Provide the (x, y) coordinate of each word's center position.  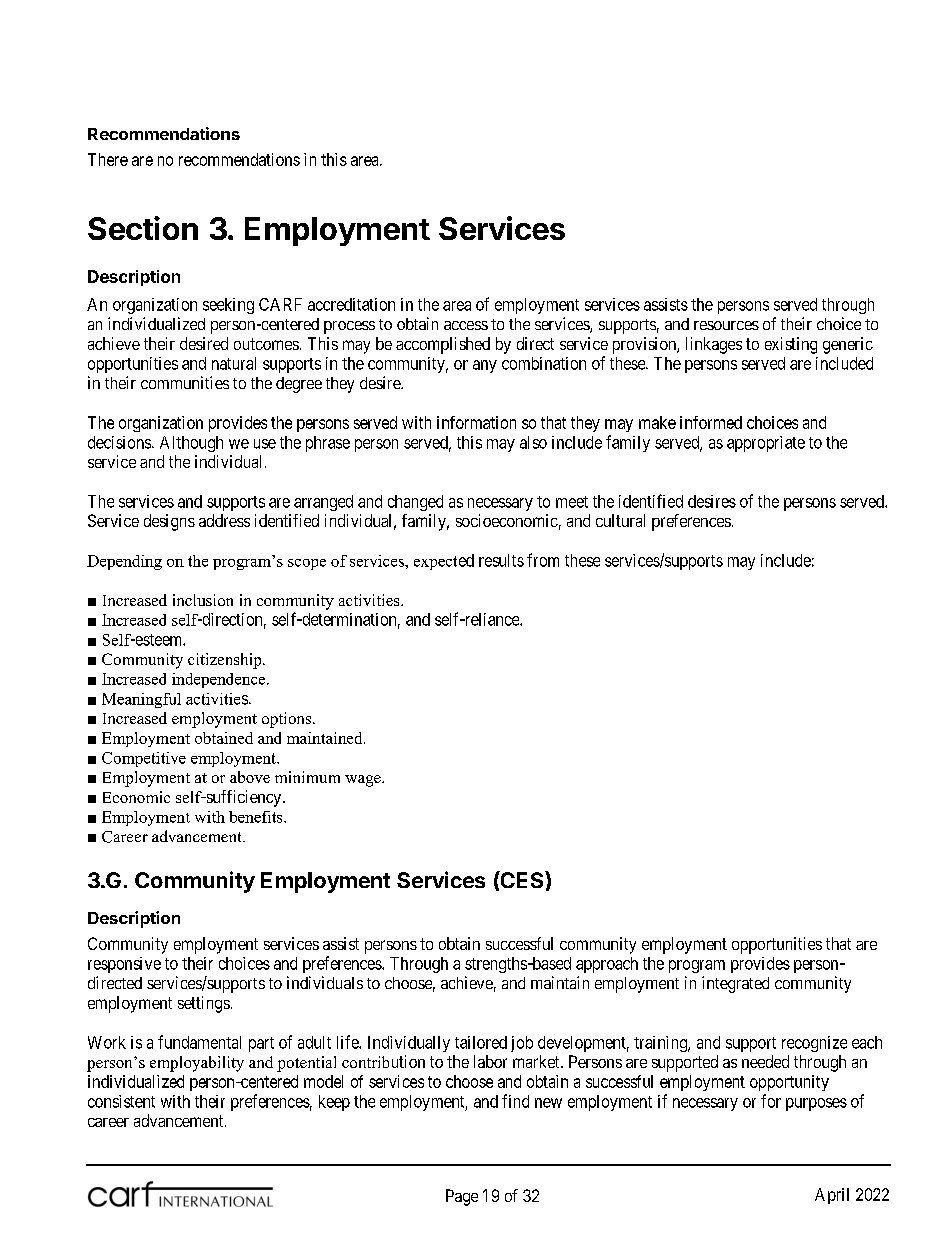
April (832, 1196)
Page (462, 1197)
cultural (620, 520)
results (501, 560)
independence (218, 680)
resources (726, 325)
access (466, 325)
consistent (121, 1101)
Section (143, 228)
